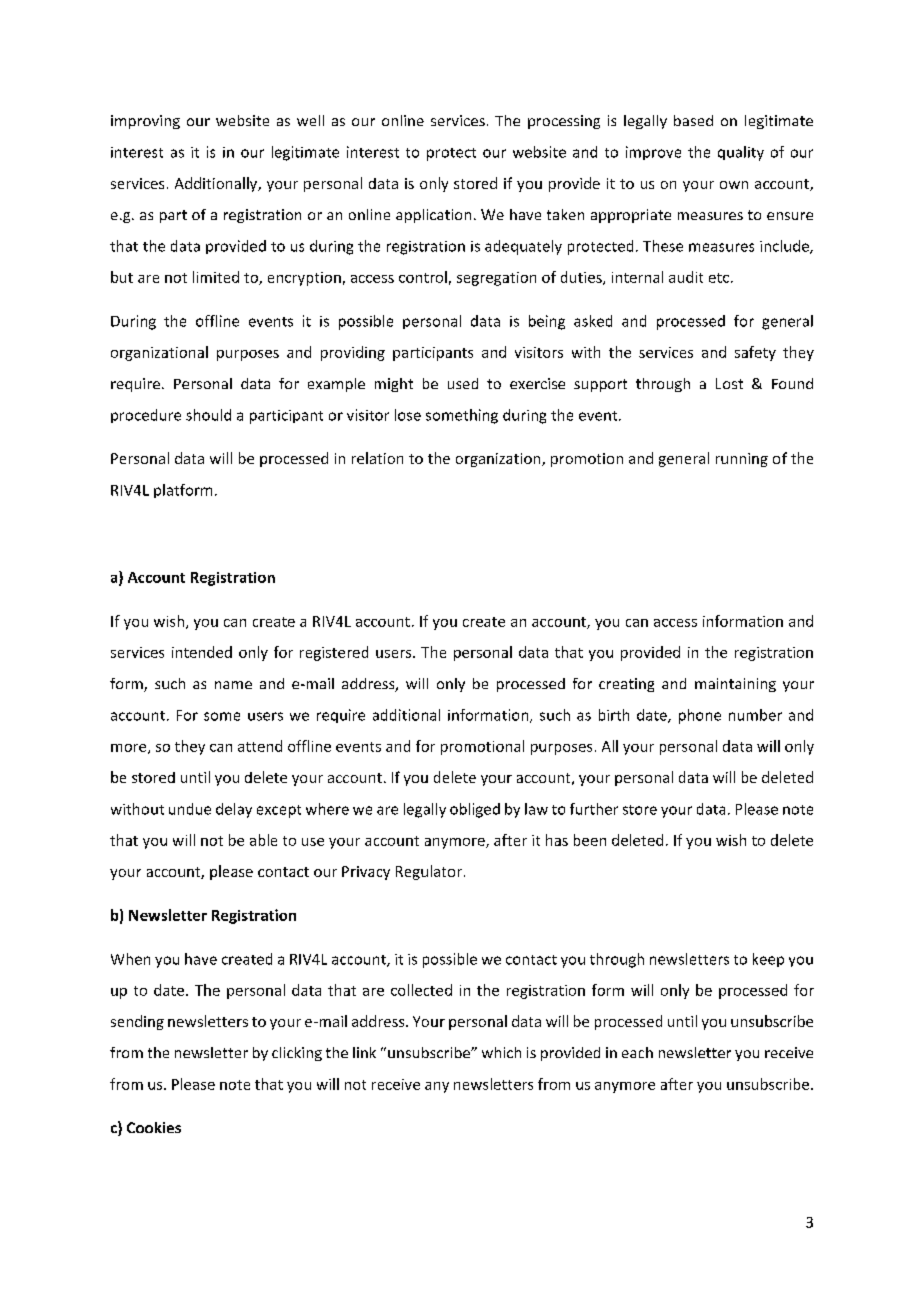 The height and width of the page is (1308, 924). I want to click on quality, so click(741, 153).
